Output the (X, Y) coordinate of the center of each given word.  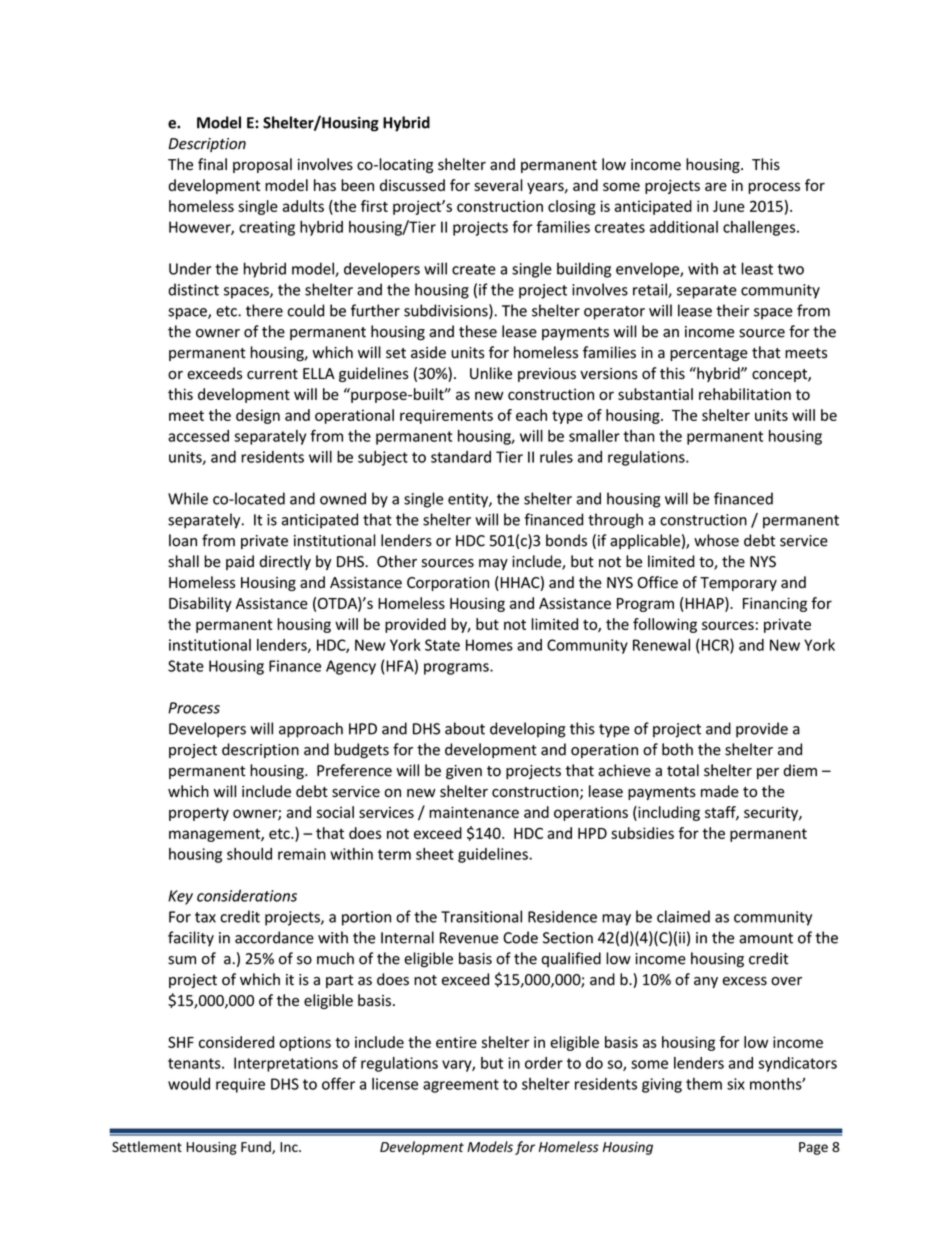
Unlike (491, 373)
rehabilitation (745, 394)
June (729, 206)
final (212, 164)
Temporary (738, 584)
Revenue (469, 938)
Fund (257, 1147)
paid (240, 562)
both (677, 749)
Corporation (448, 584)
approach (311, 730)
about (465, 728)
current (272, 374)
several (498, 185)
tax (205, 917)
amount (766, 938)
